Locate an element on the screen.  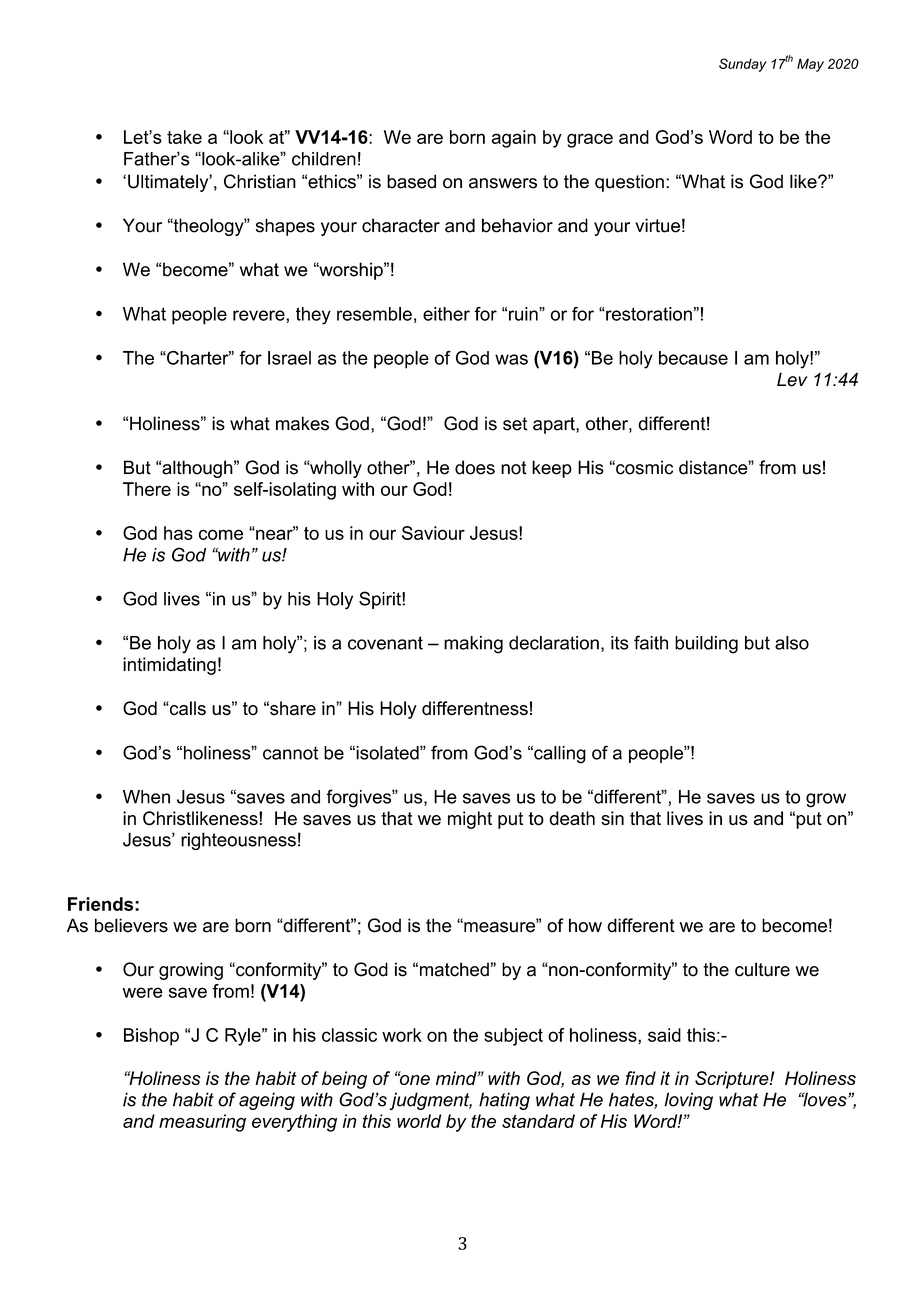
Sunday is located at coordinates (743, 65).
